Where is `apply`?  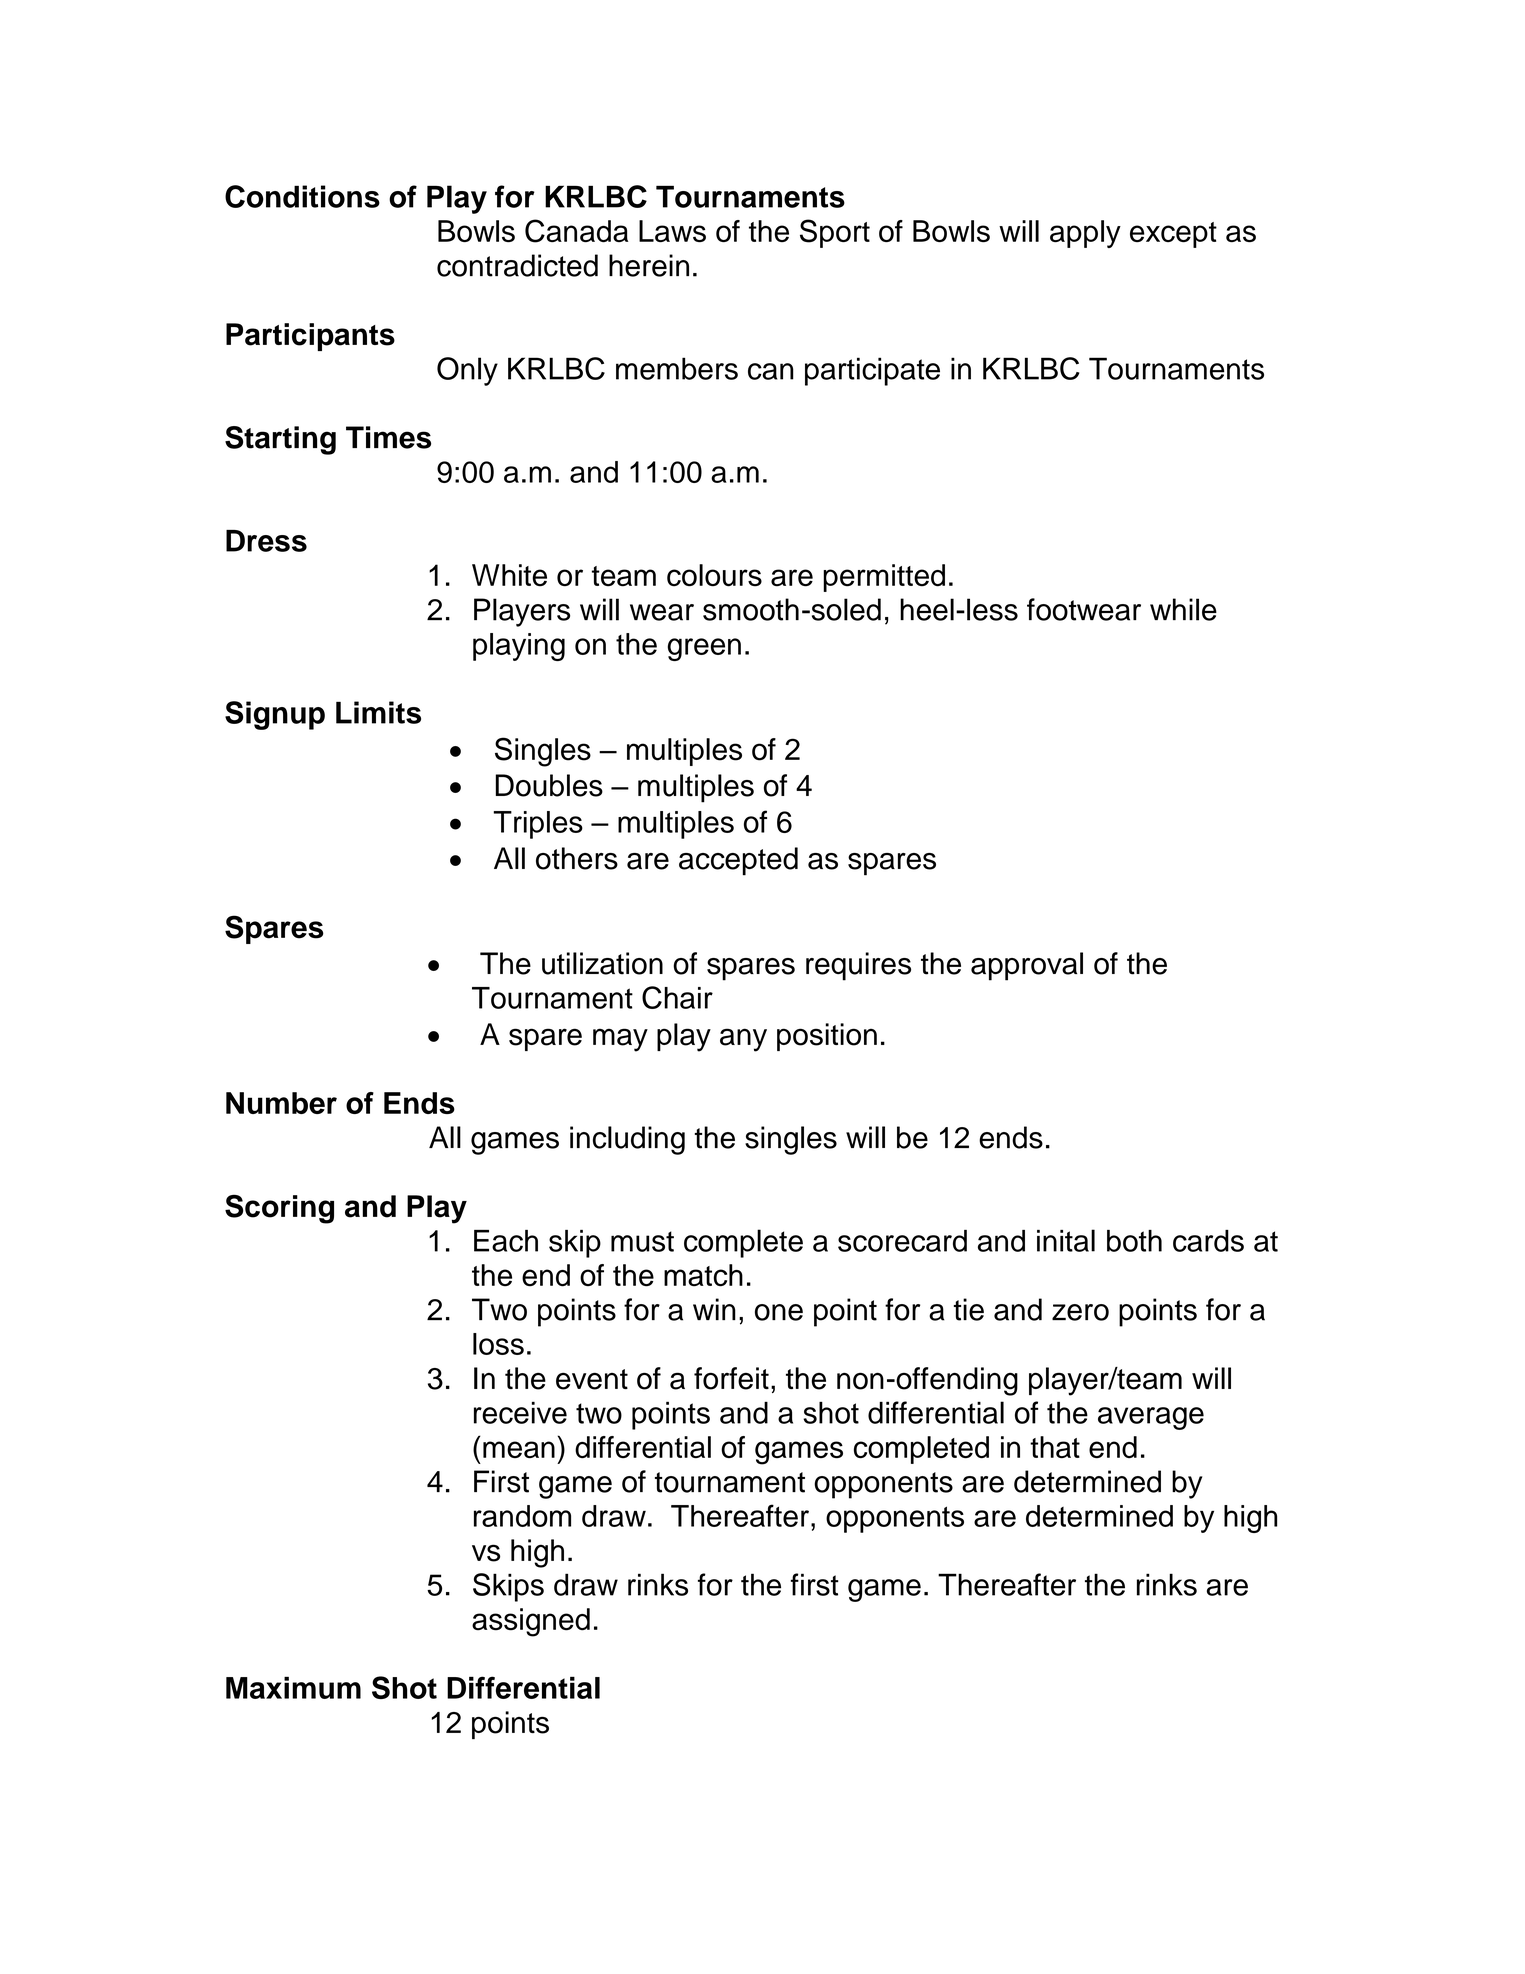
apply is located at coordinates (1085, 234).
